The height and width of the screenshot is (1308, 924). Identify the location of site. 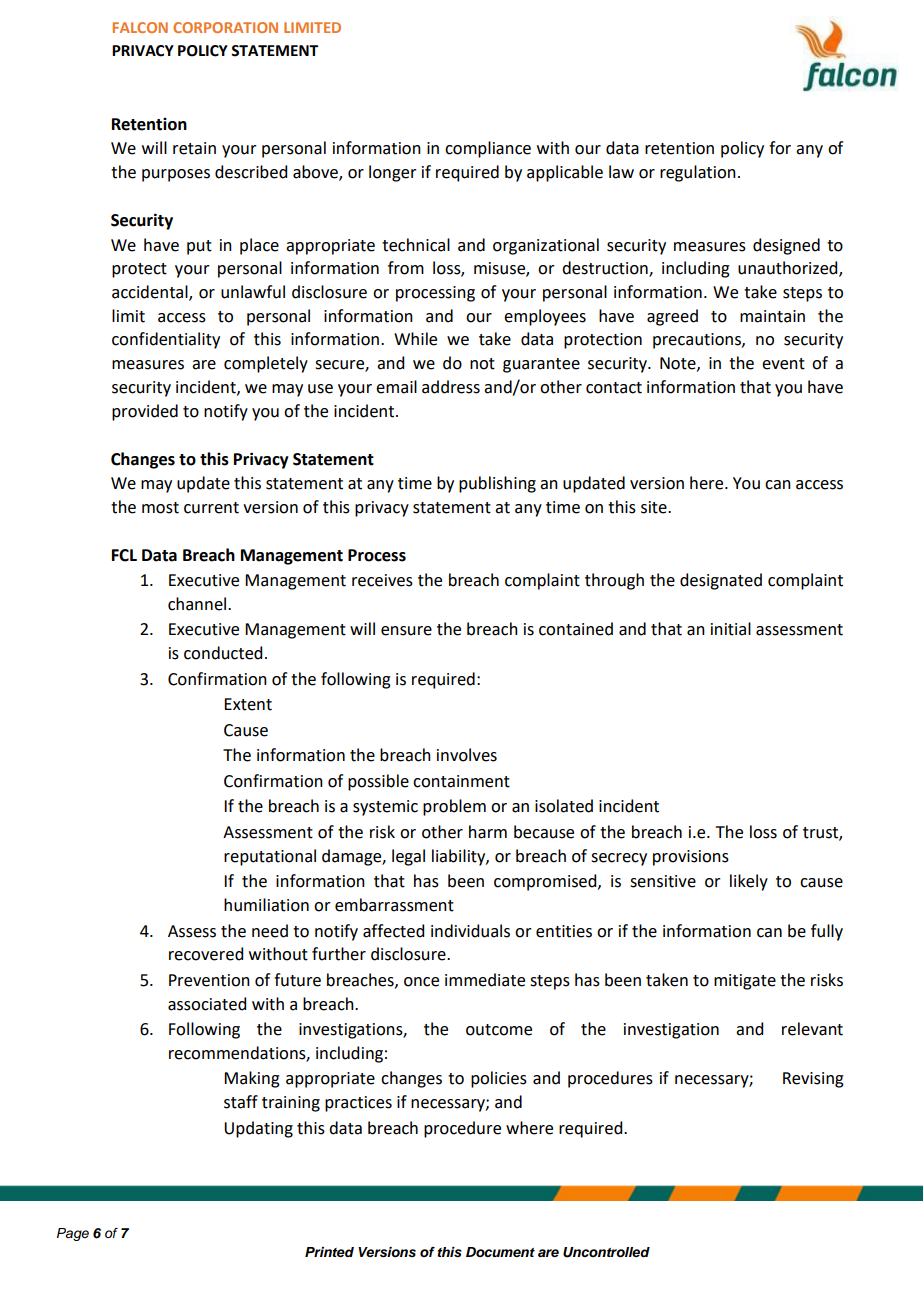
(655, 507).
